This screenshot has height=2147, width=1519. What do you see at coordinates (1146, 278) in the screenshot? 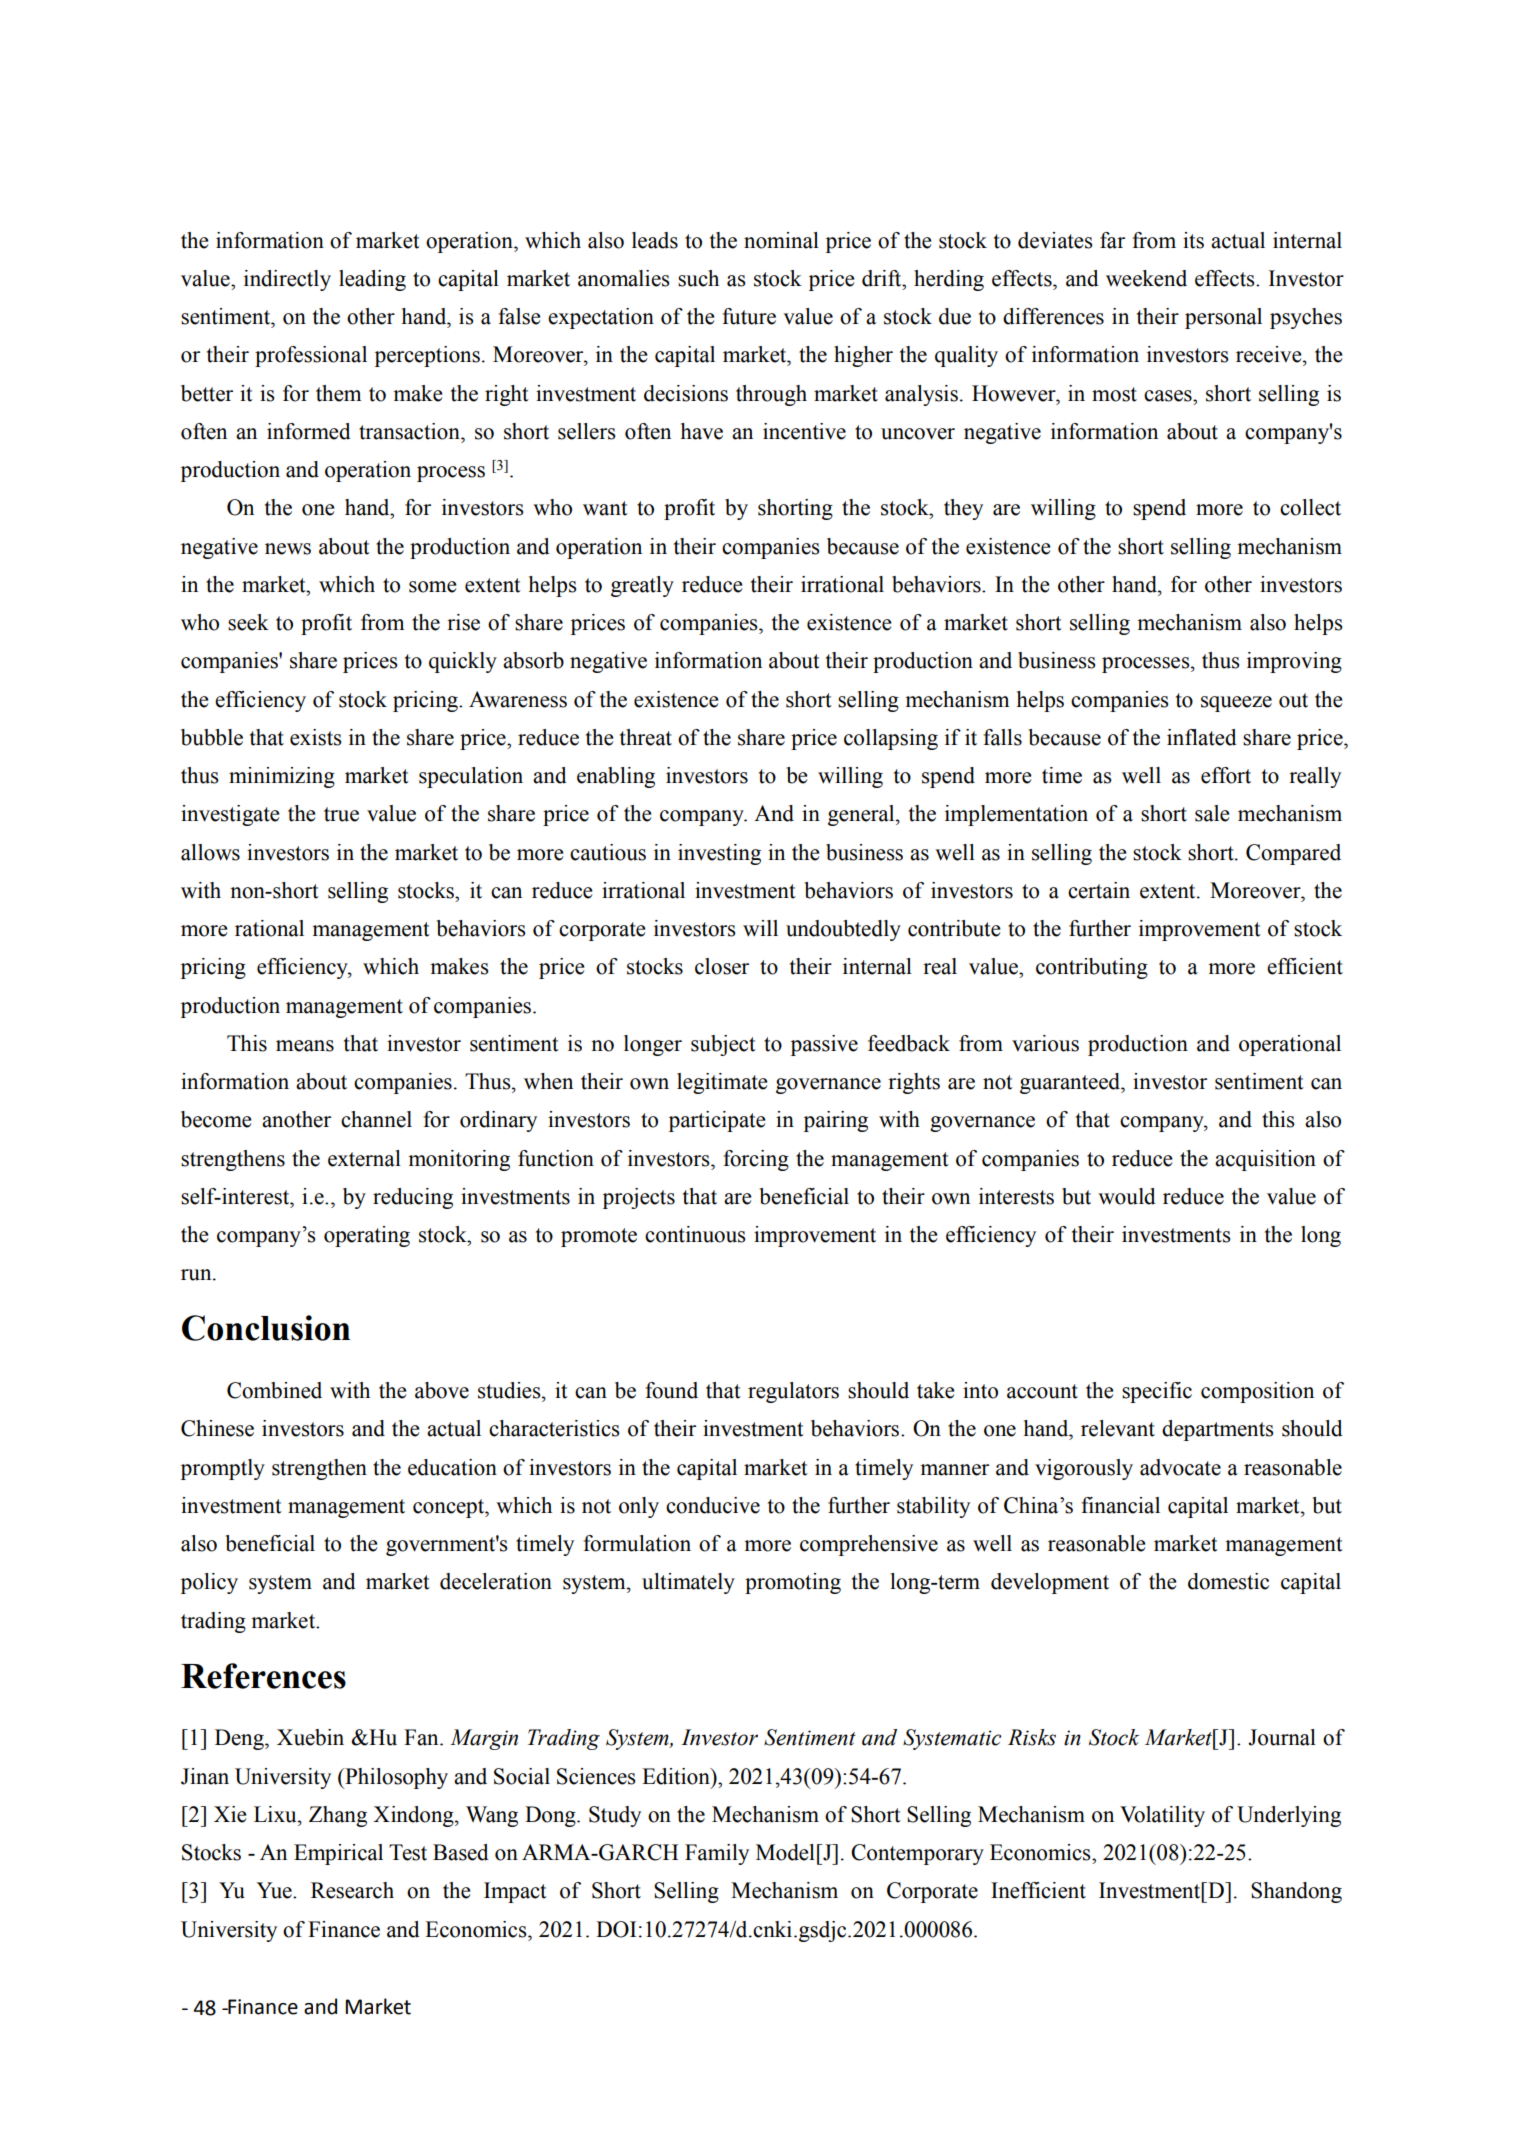
I see `weekend` at bounding box center [1146, 278].
